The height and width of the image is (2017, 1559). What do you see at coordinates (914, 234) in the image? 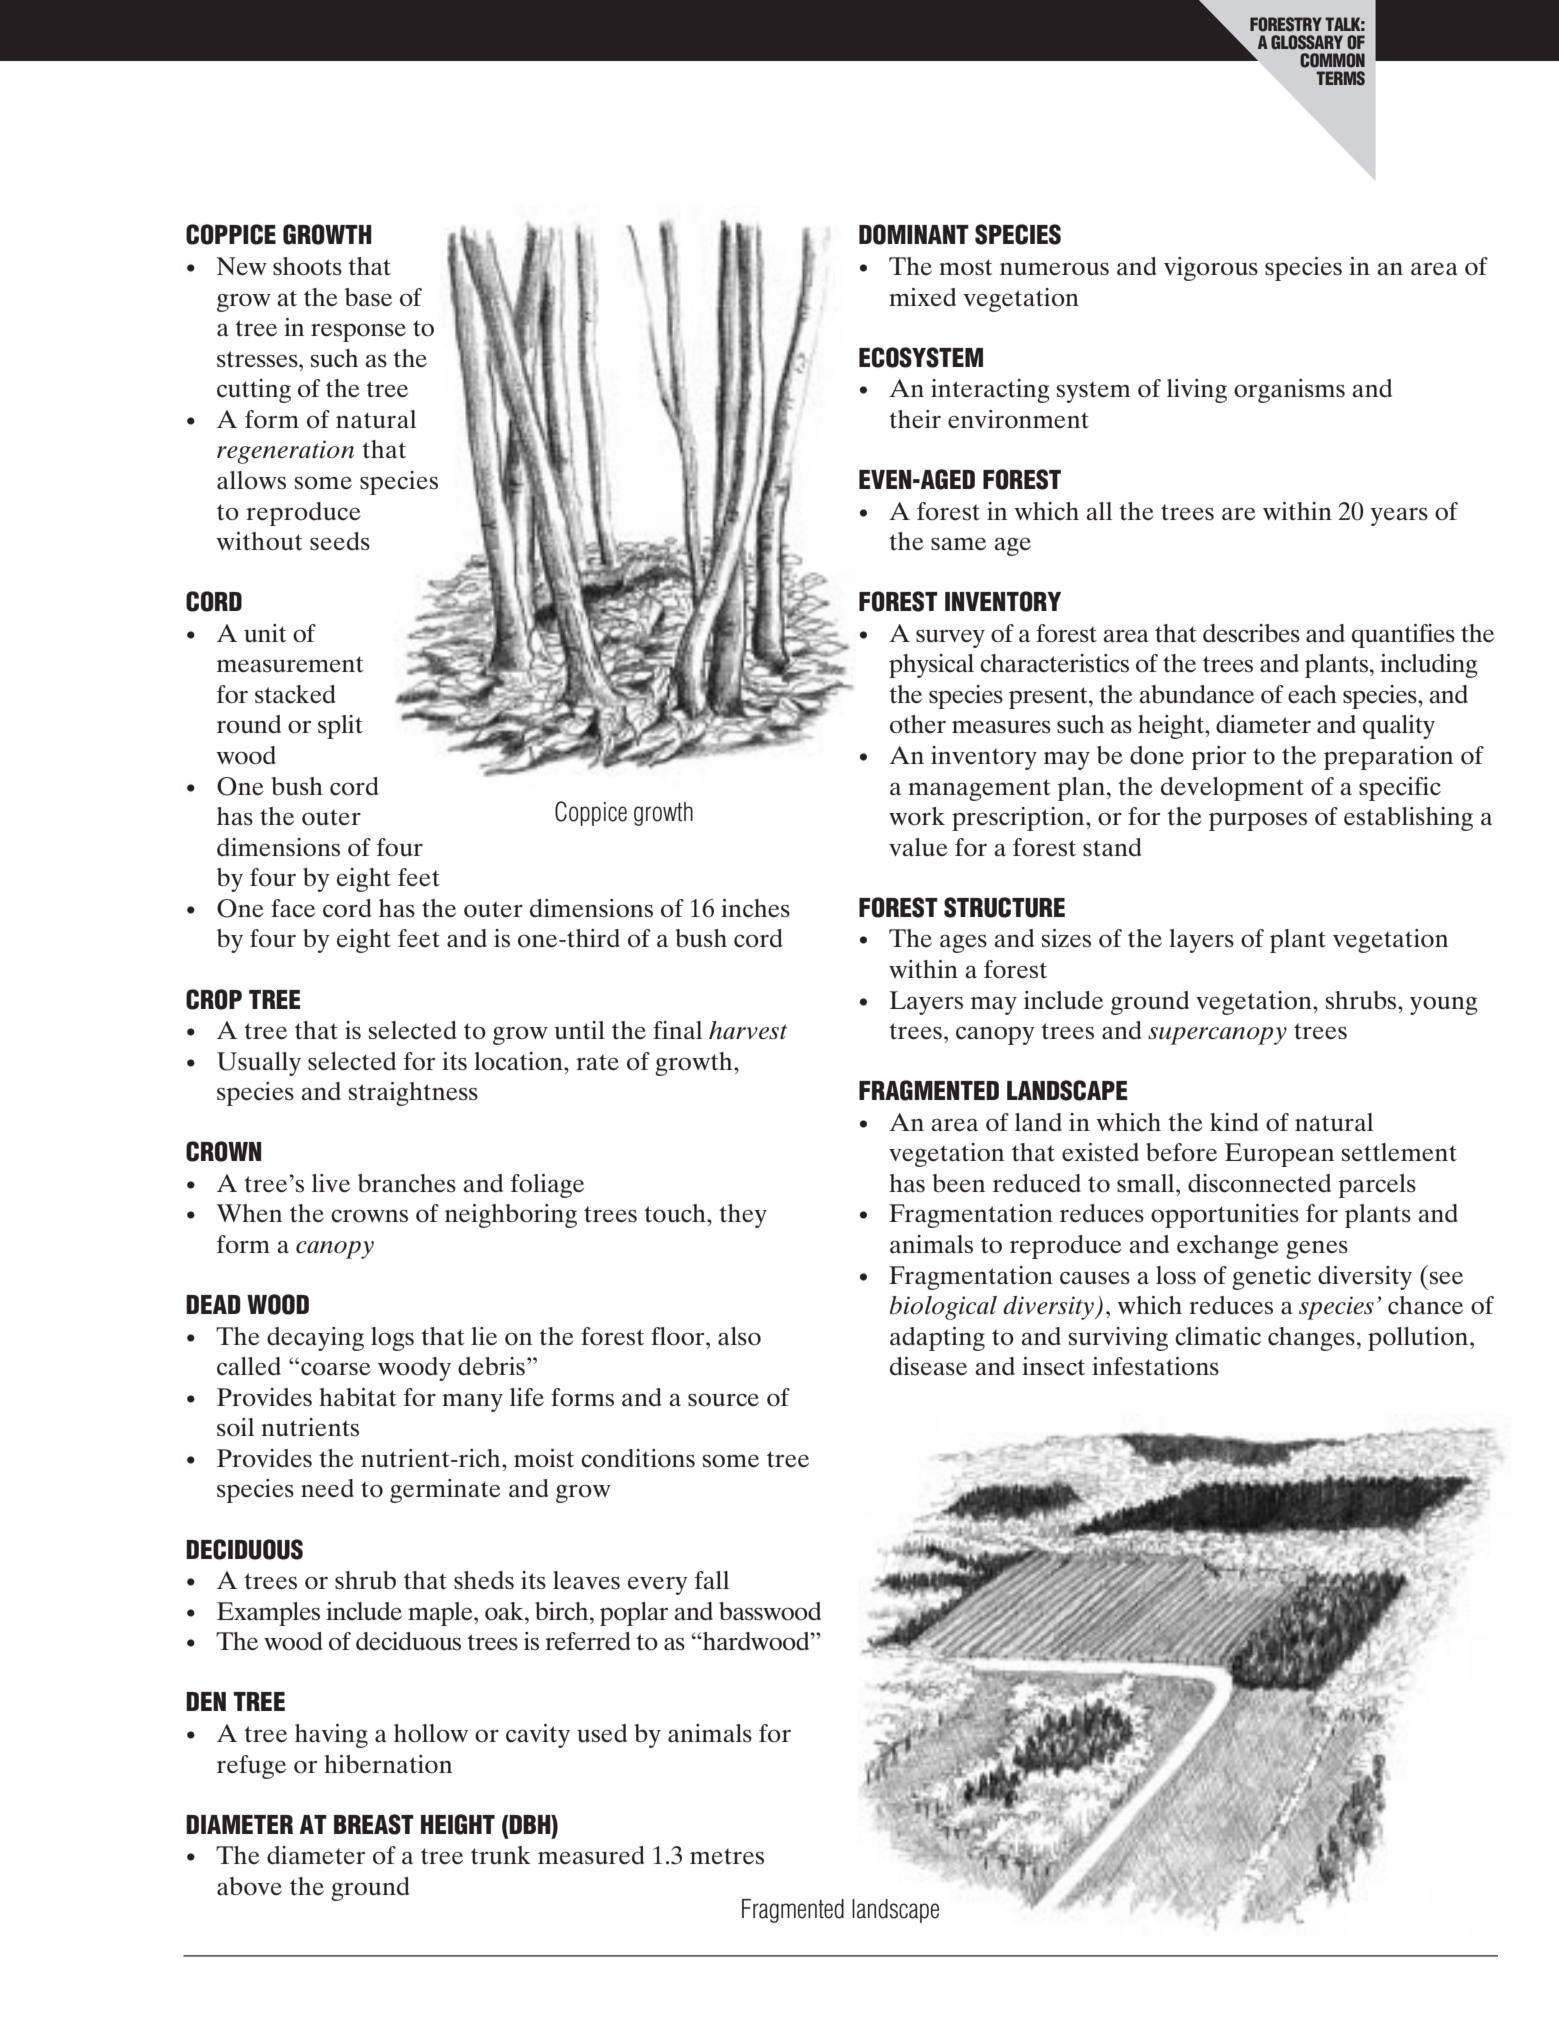
I see `DOMINANT` at bounding box center [914, 234].
